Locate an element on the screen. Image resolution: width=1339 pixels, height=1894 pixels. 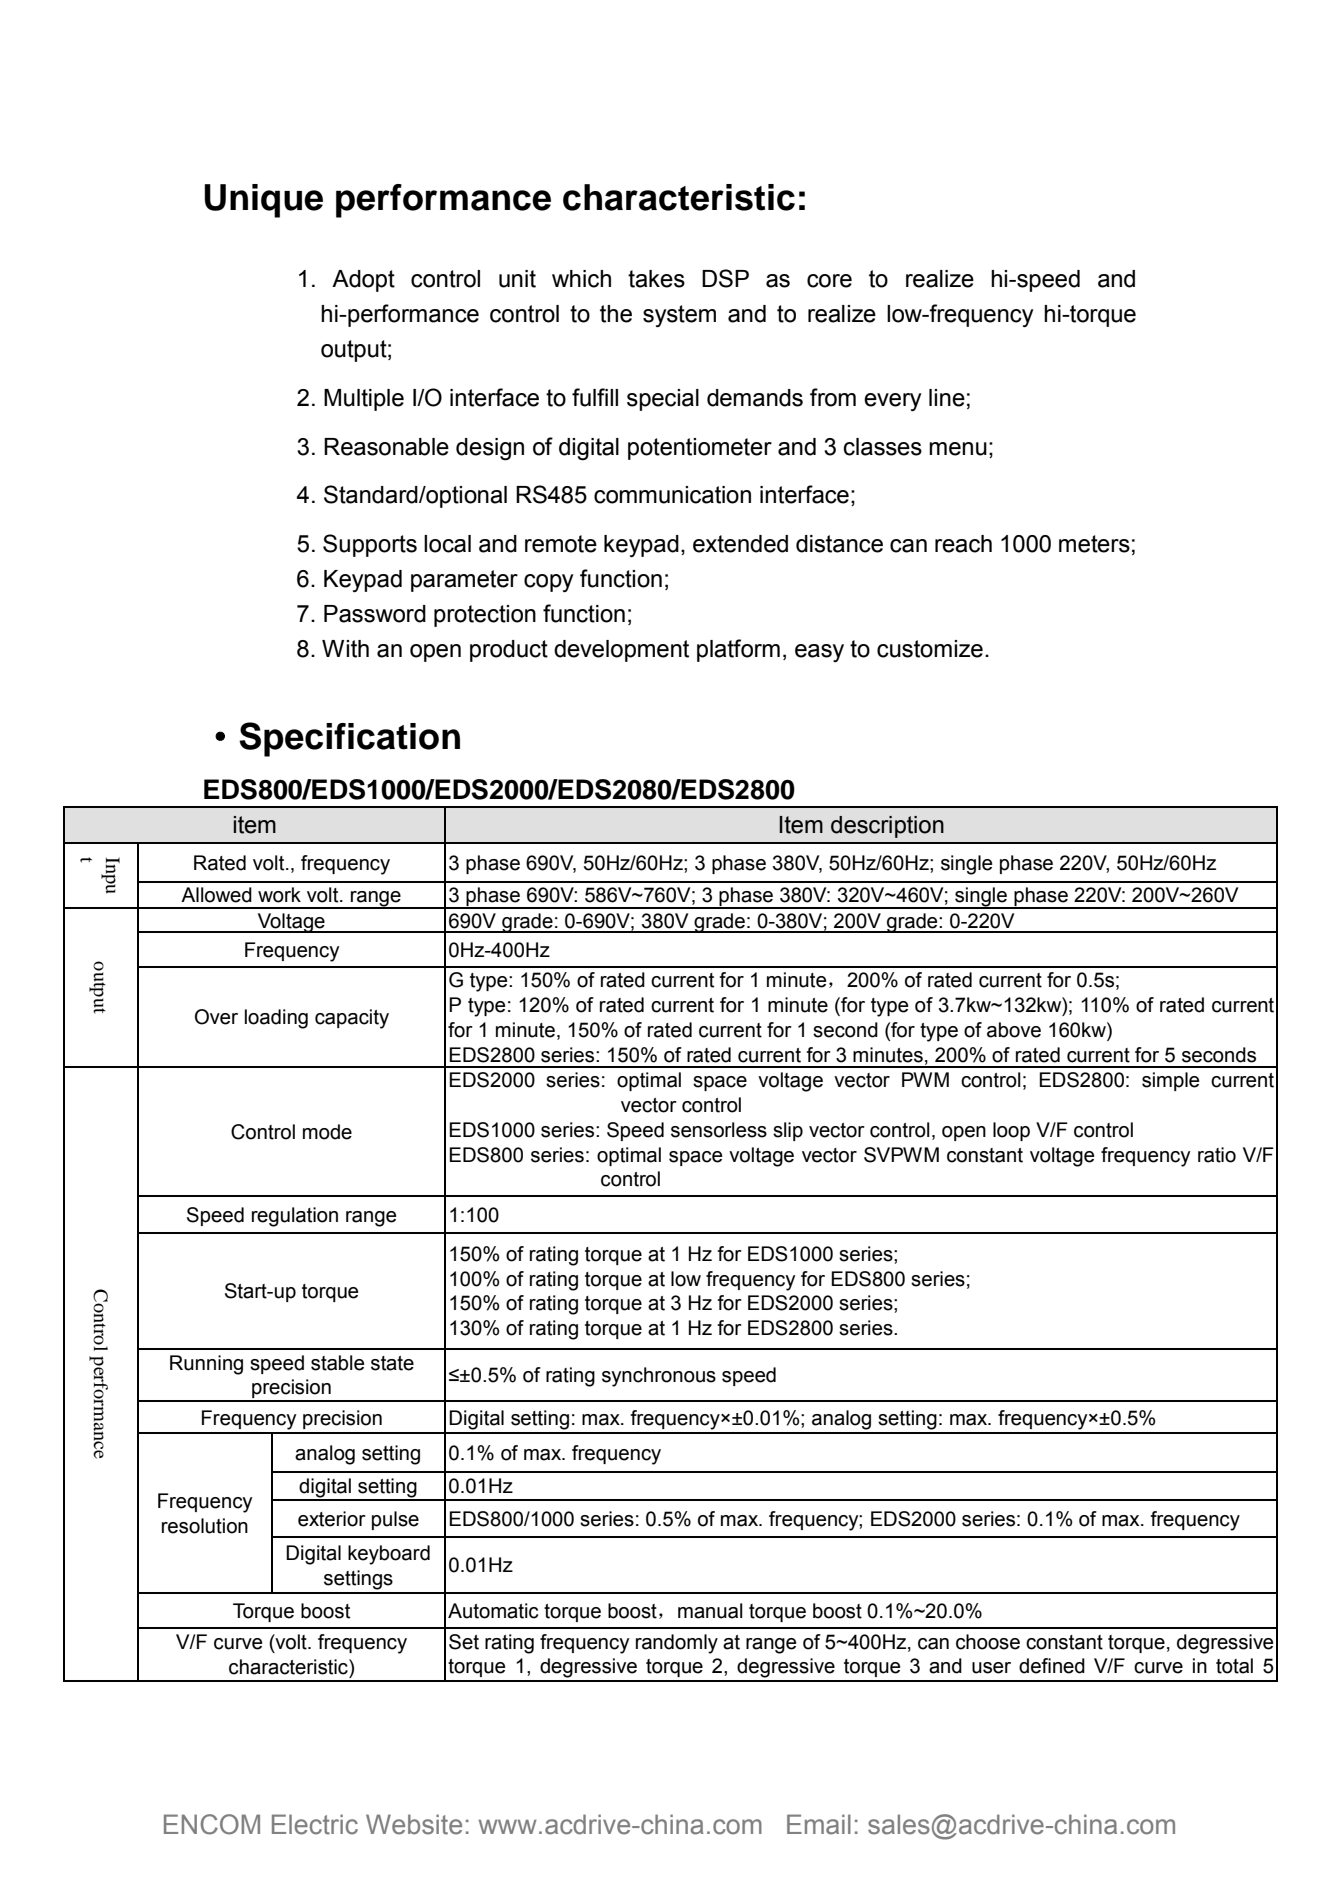
synchronous is located at coordinates (659, 1377).
